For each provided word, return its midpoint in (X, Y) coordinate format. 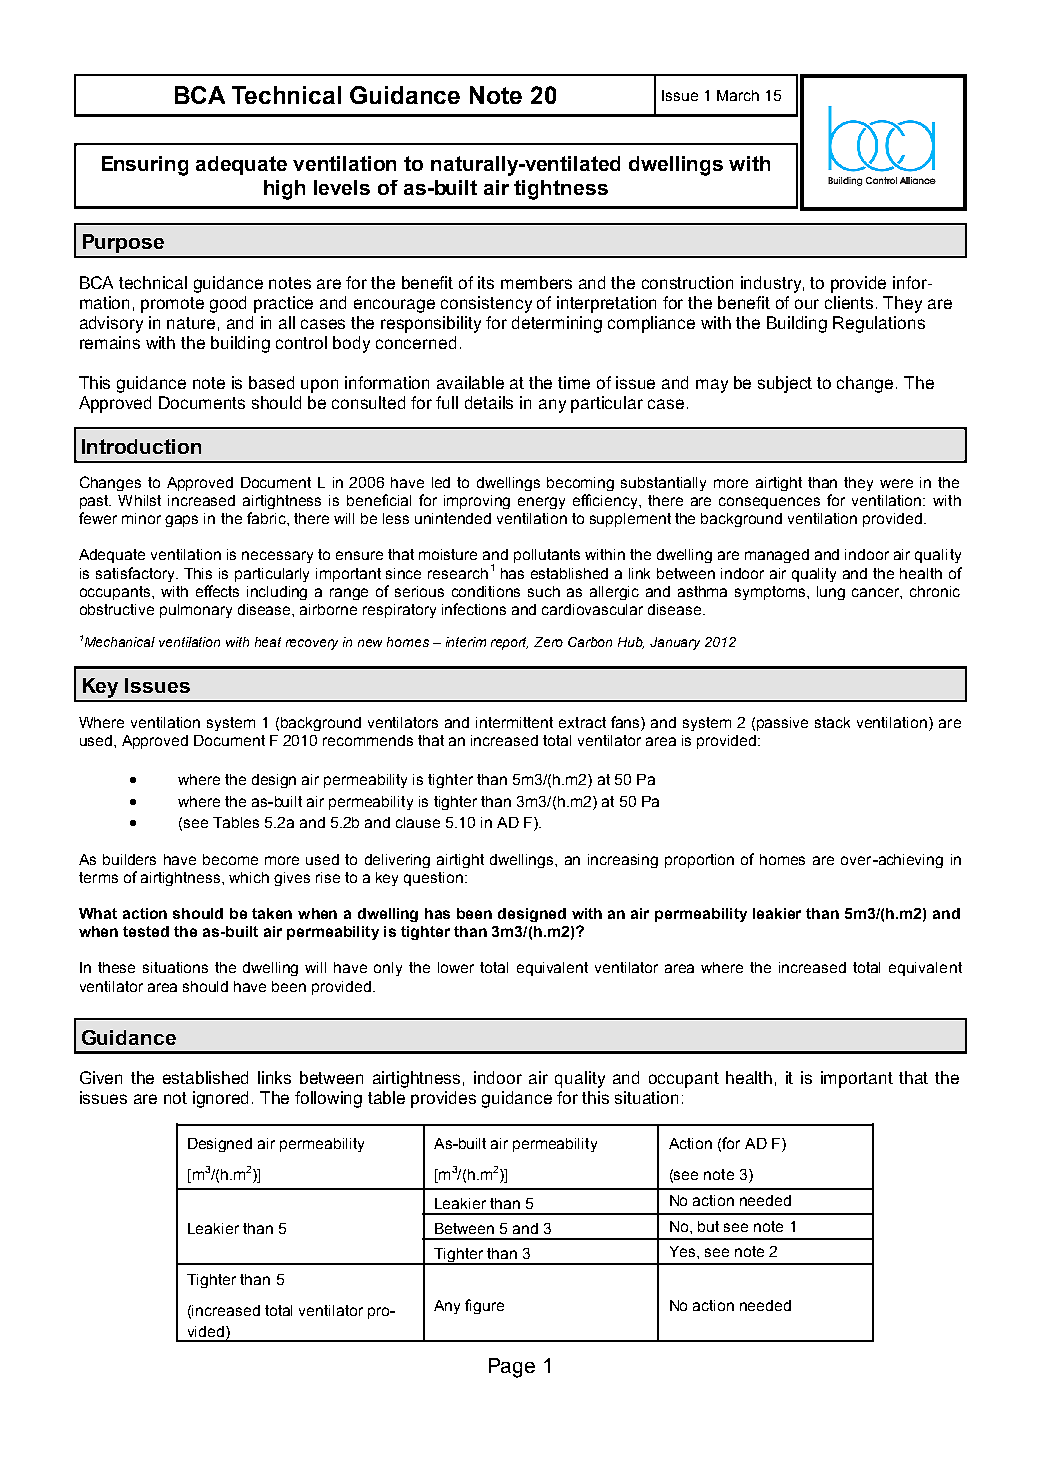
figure (484, 1306)
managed (777, 556)
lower (456, 967)
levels (342, 187)
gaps (181, 521)
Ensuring (145, 166)
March (738, 95)
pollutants (547, 556)
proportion (699, 861)
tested (146, 931)
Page (512, 1368)
